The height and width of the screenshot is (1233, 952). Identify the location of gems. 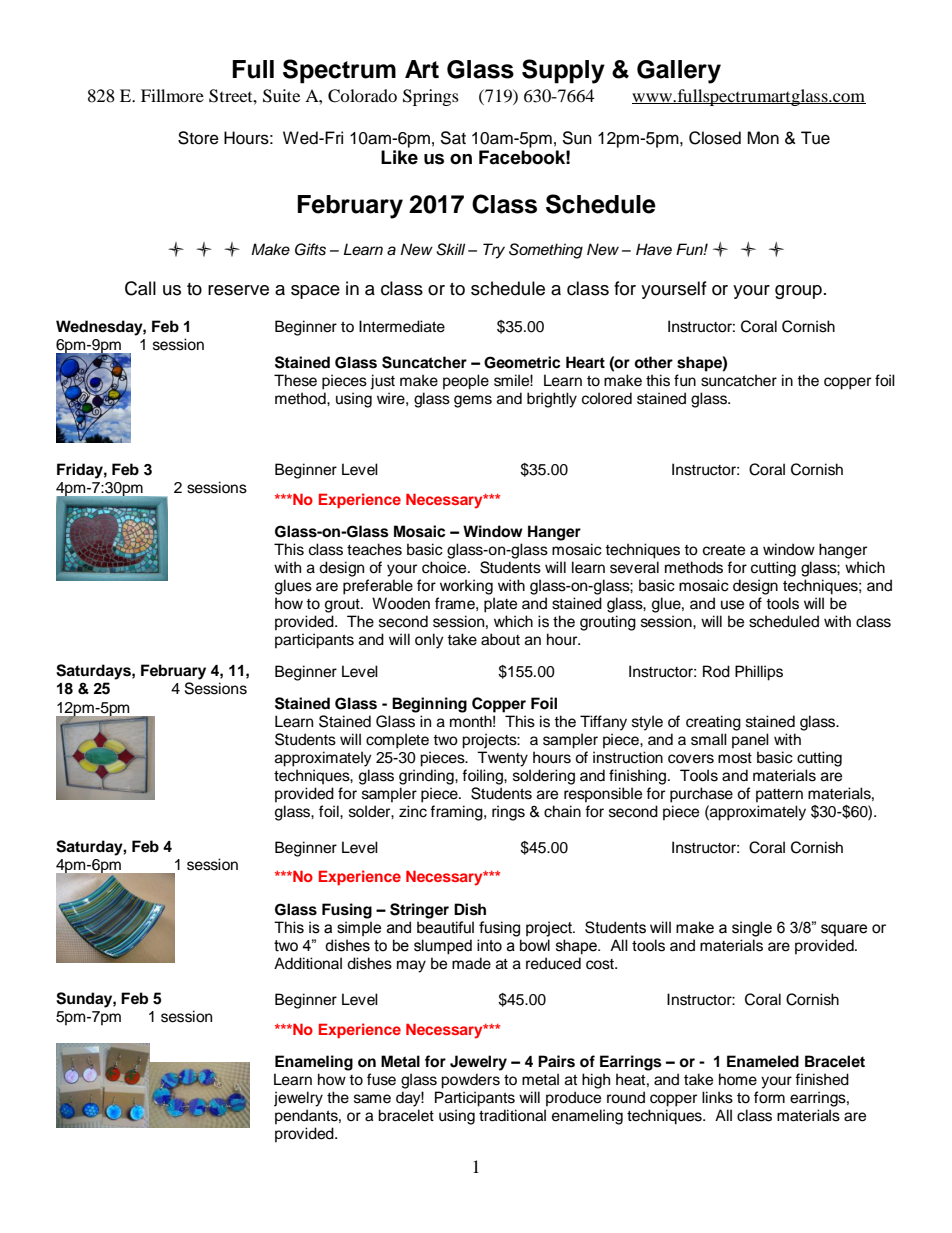
(473, 401).
